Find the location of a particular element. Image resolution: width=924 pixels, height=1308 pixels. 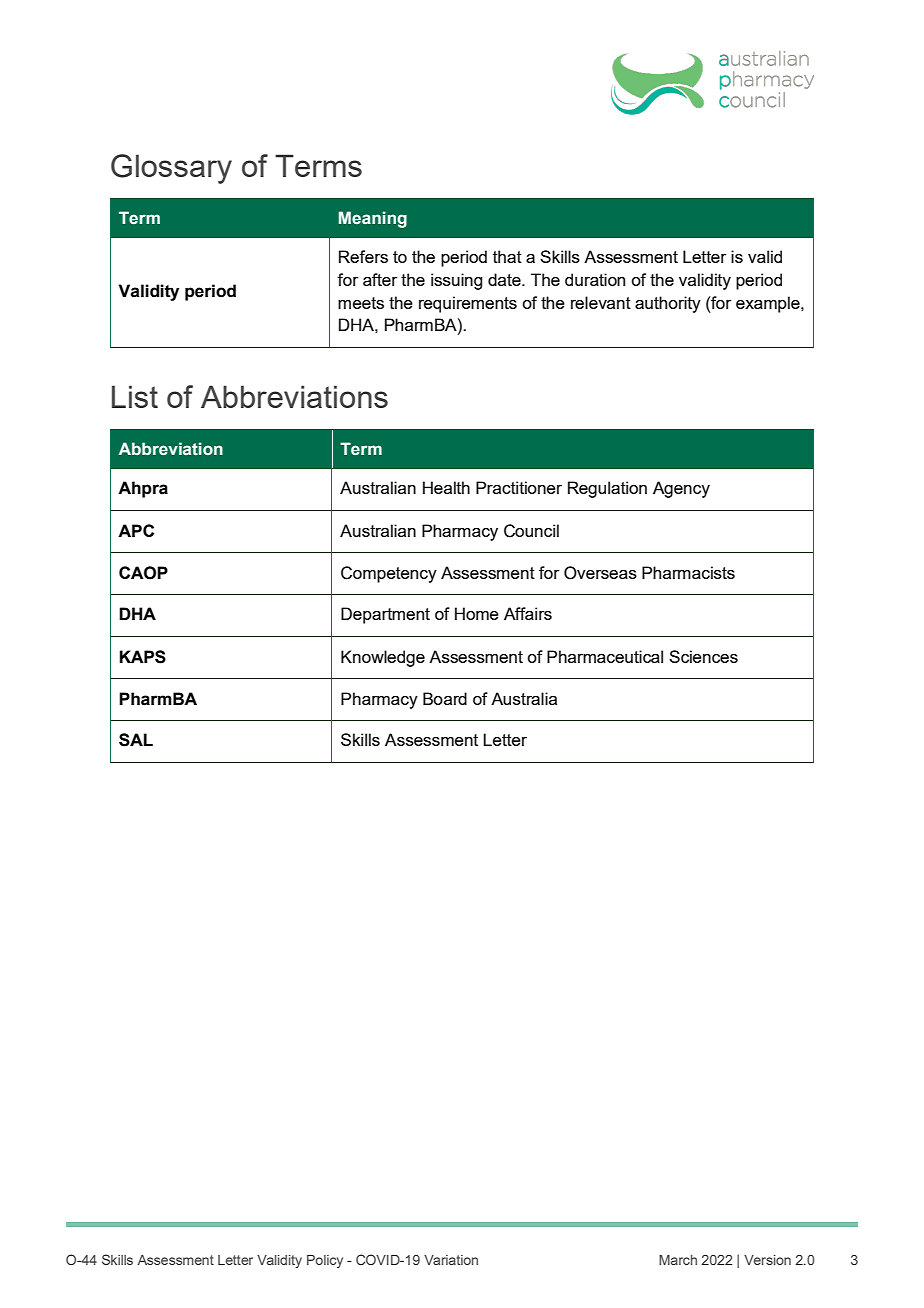

SAL is located at coordinates (136, 740).
